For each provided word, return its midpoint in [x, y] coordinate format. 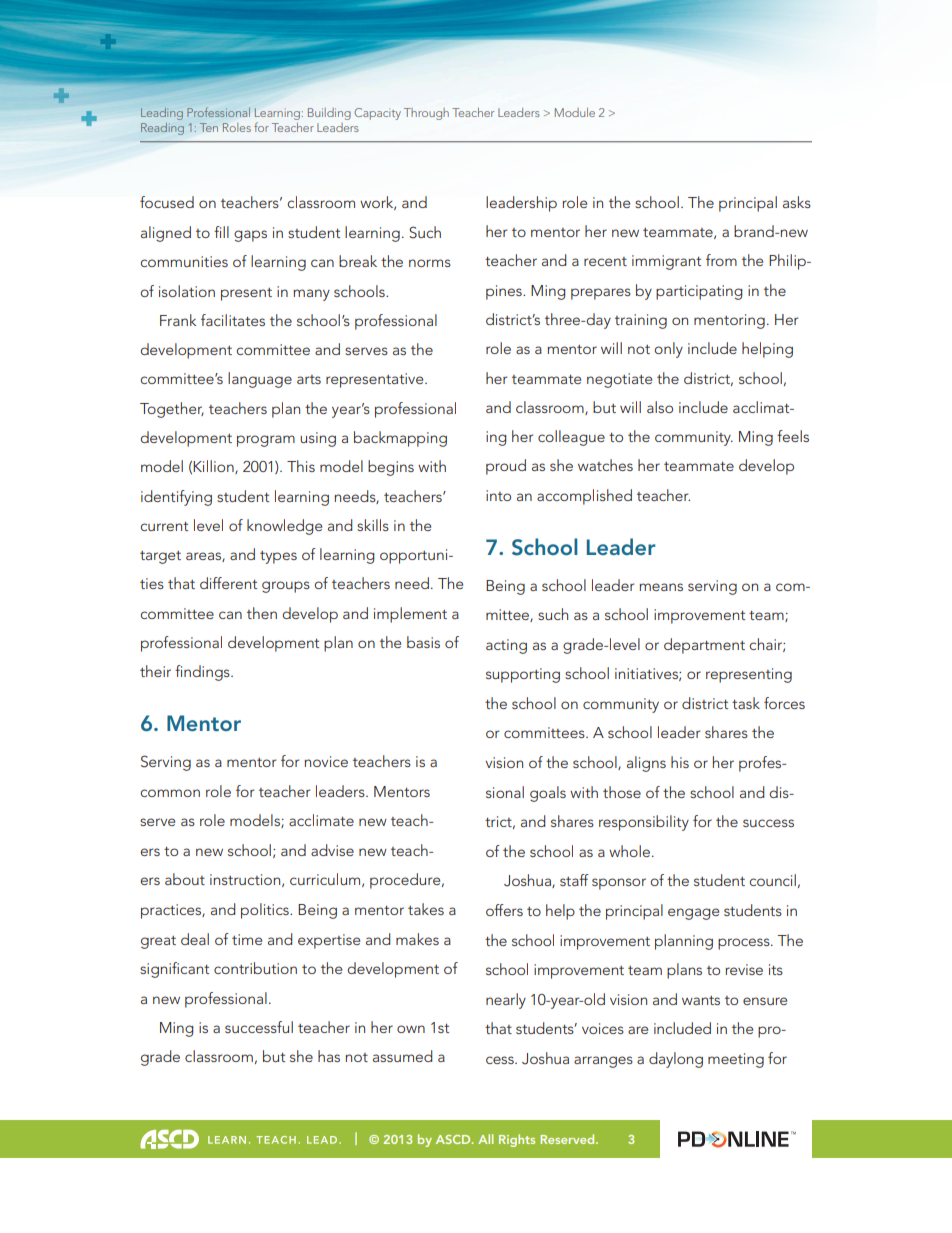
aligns [646, 764]
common [170, 793]
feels [793, 436]
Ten [209, 127]
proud [506, 467]
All [485, 1139]
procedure [406, 881]
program [266, 441]
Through [426, 114]
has [329, 1056]
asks [797, 202]
